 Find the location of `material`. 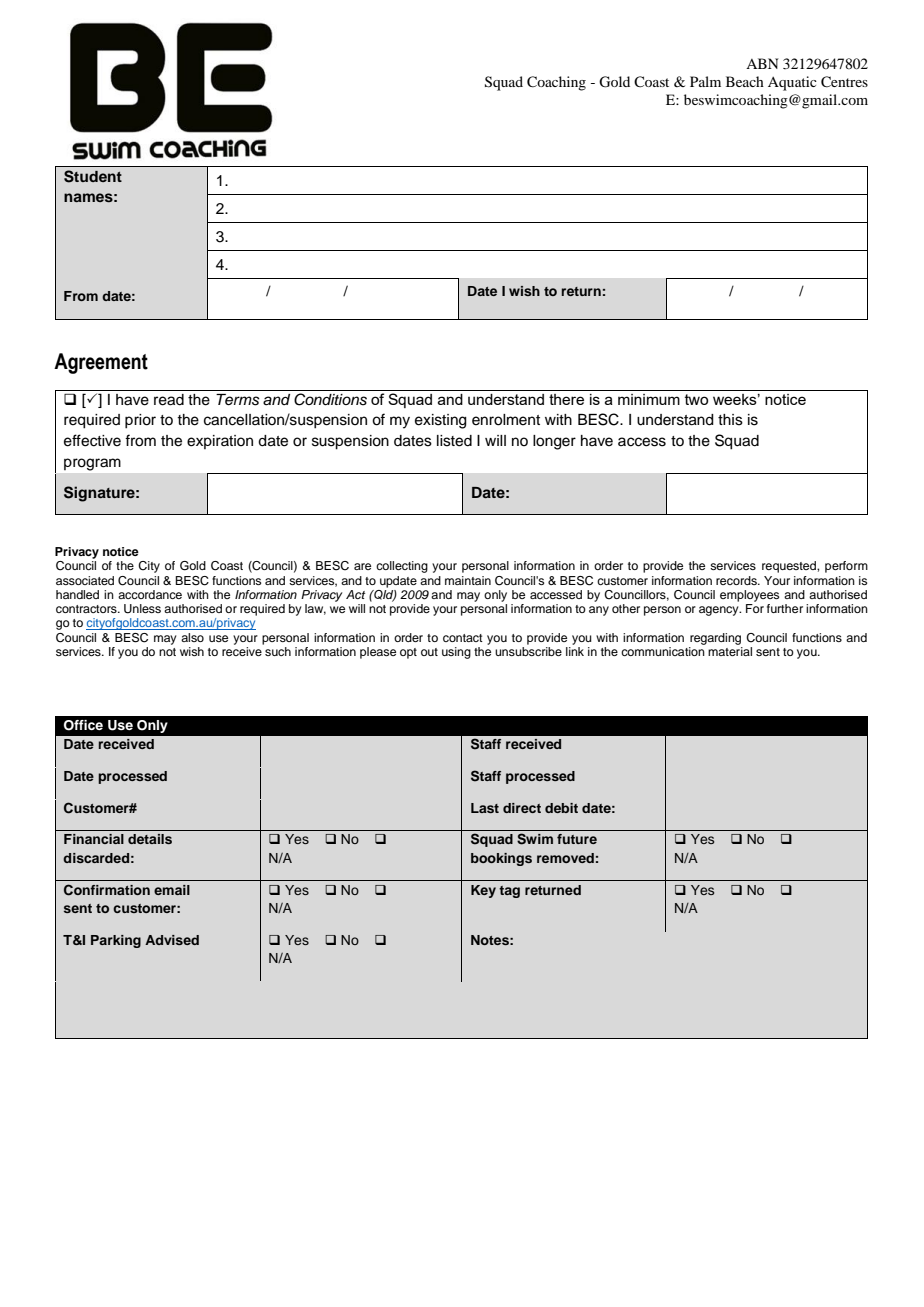

material is located at coordinates (730, 651).
